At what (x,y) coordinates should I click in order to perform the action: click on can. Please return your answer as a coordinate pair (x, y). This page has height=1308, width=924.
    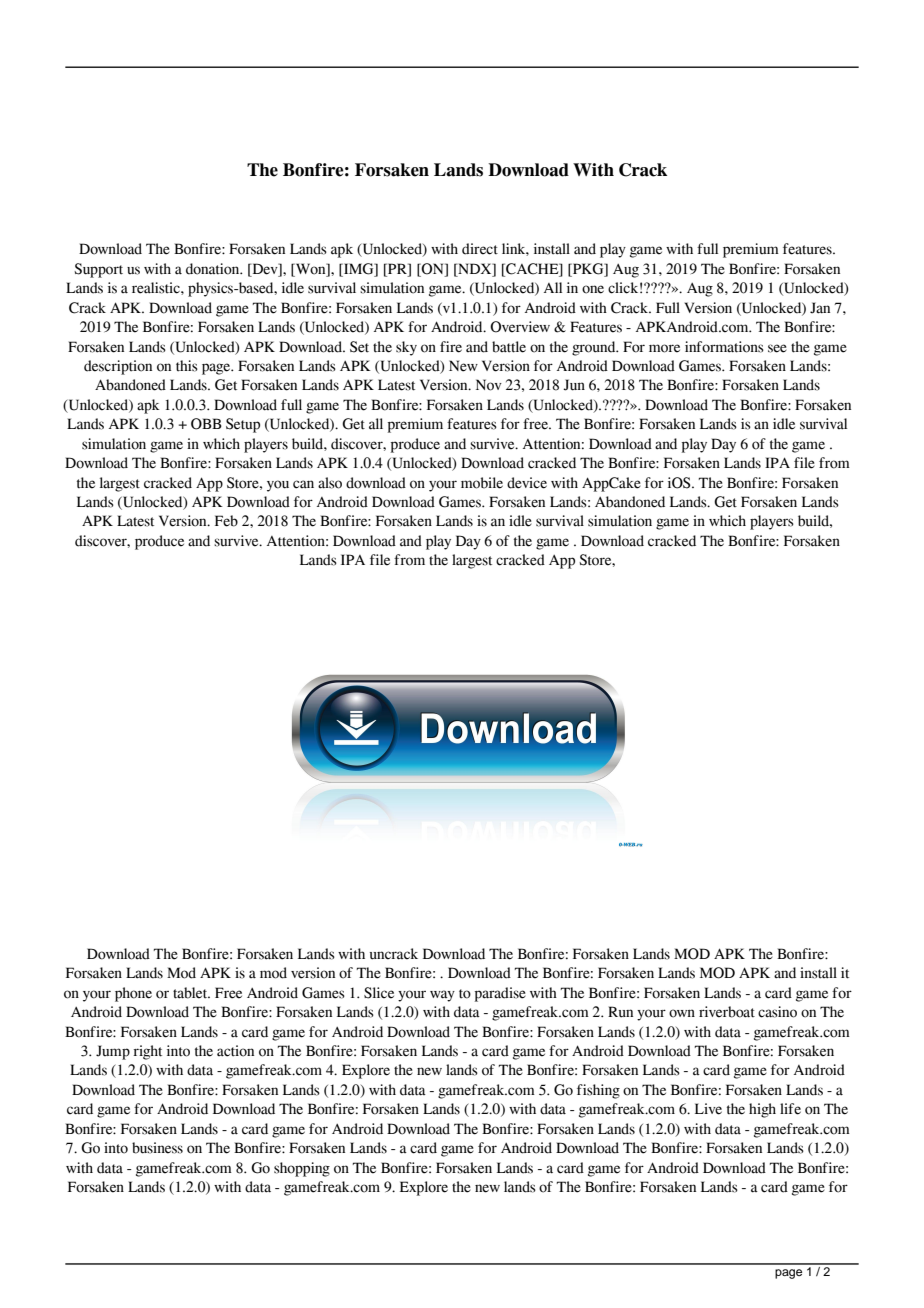
    Looking at the image, I should click on (303, 484).
